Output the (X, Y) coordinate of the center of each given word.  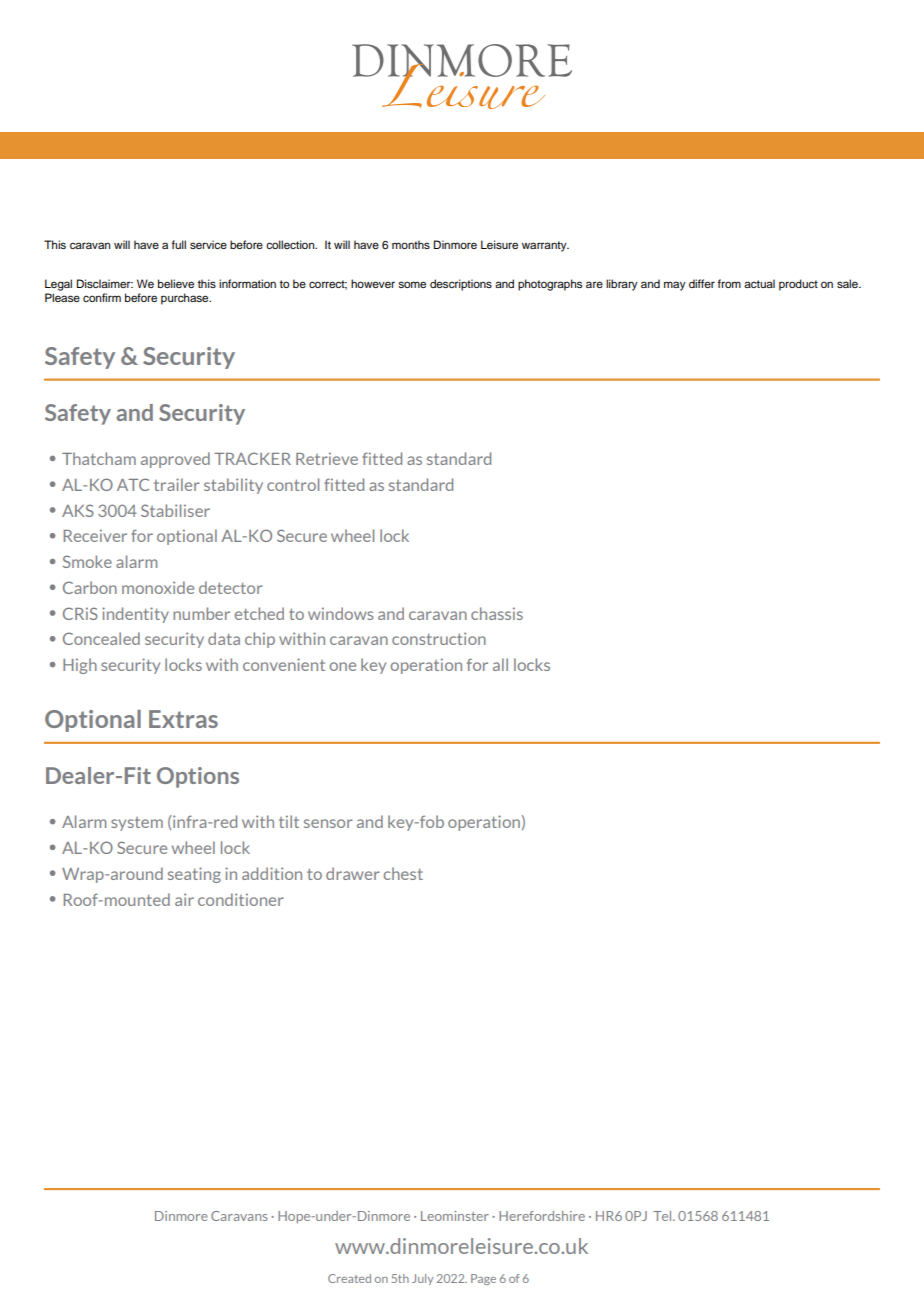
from (729, 283)
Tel (663, 1216)
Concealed (101, 638)
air (184, 899)
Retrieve (327, 458)
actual (759, 283)
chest (403, 873)
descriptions (461, 285)
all (500, 664)
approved (175, 460)
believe (176, 283)
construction (439, 638)
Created (349, 1278)
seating (194, 875)
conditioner (241, 899)
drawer (353, 873)
